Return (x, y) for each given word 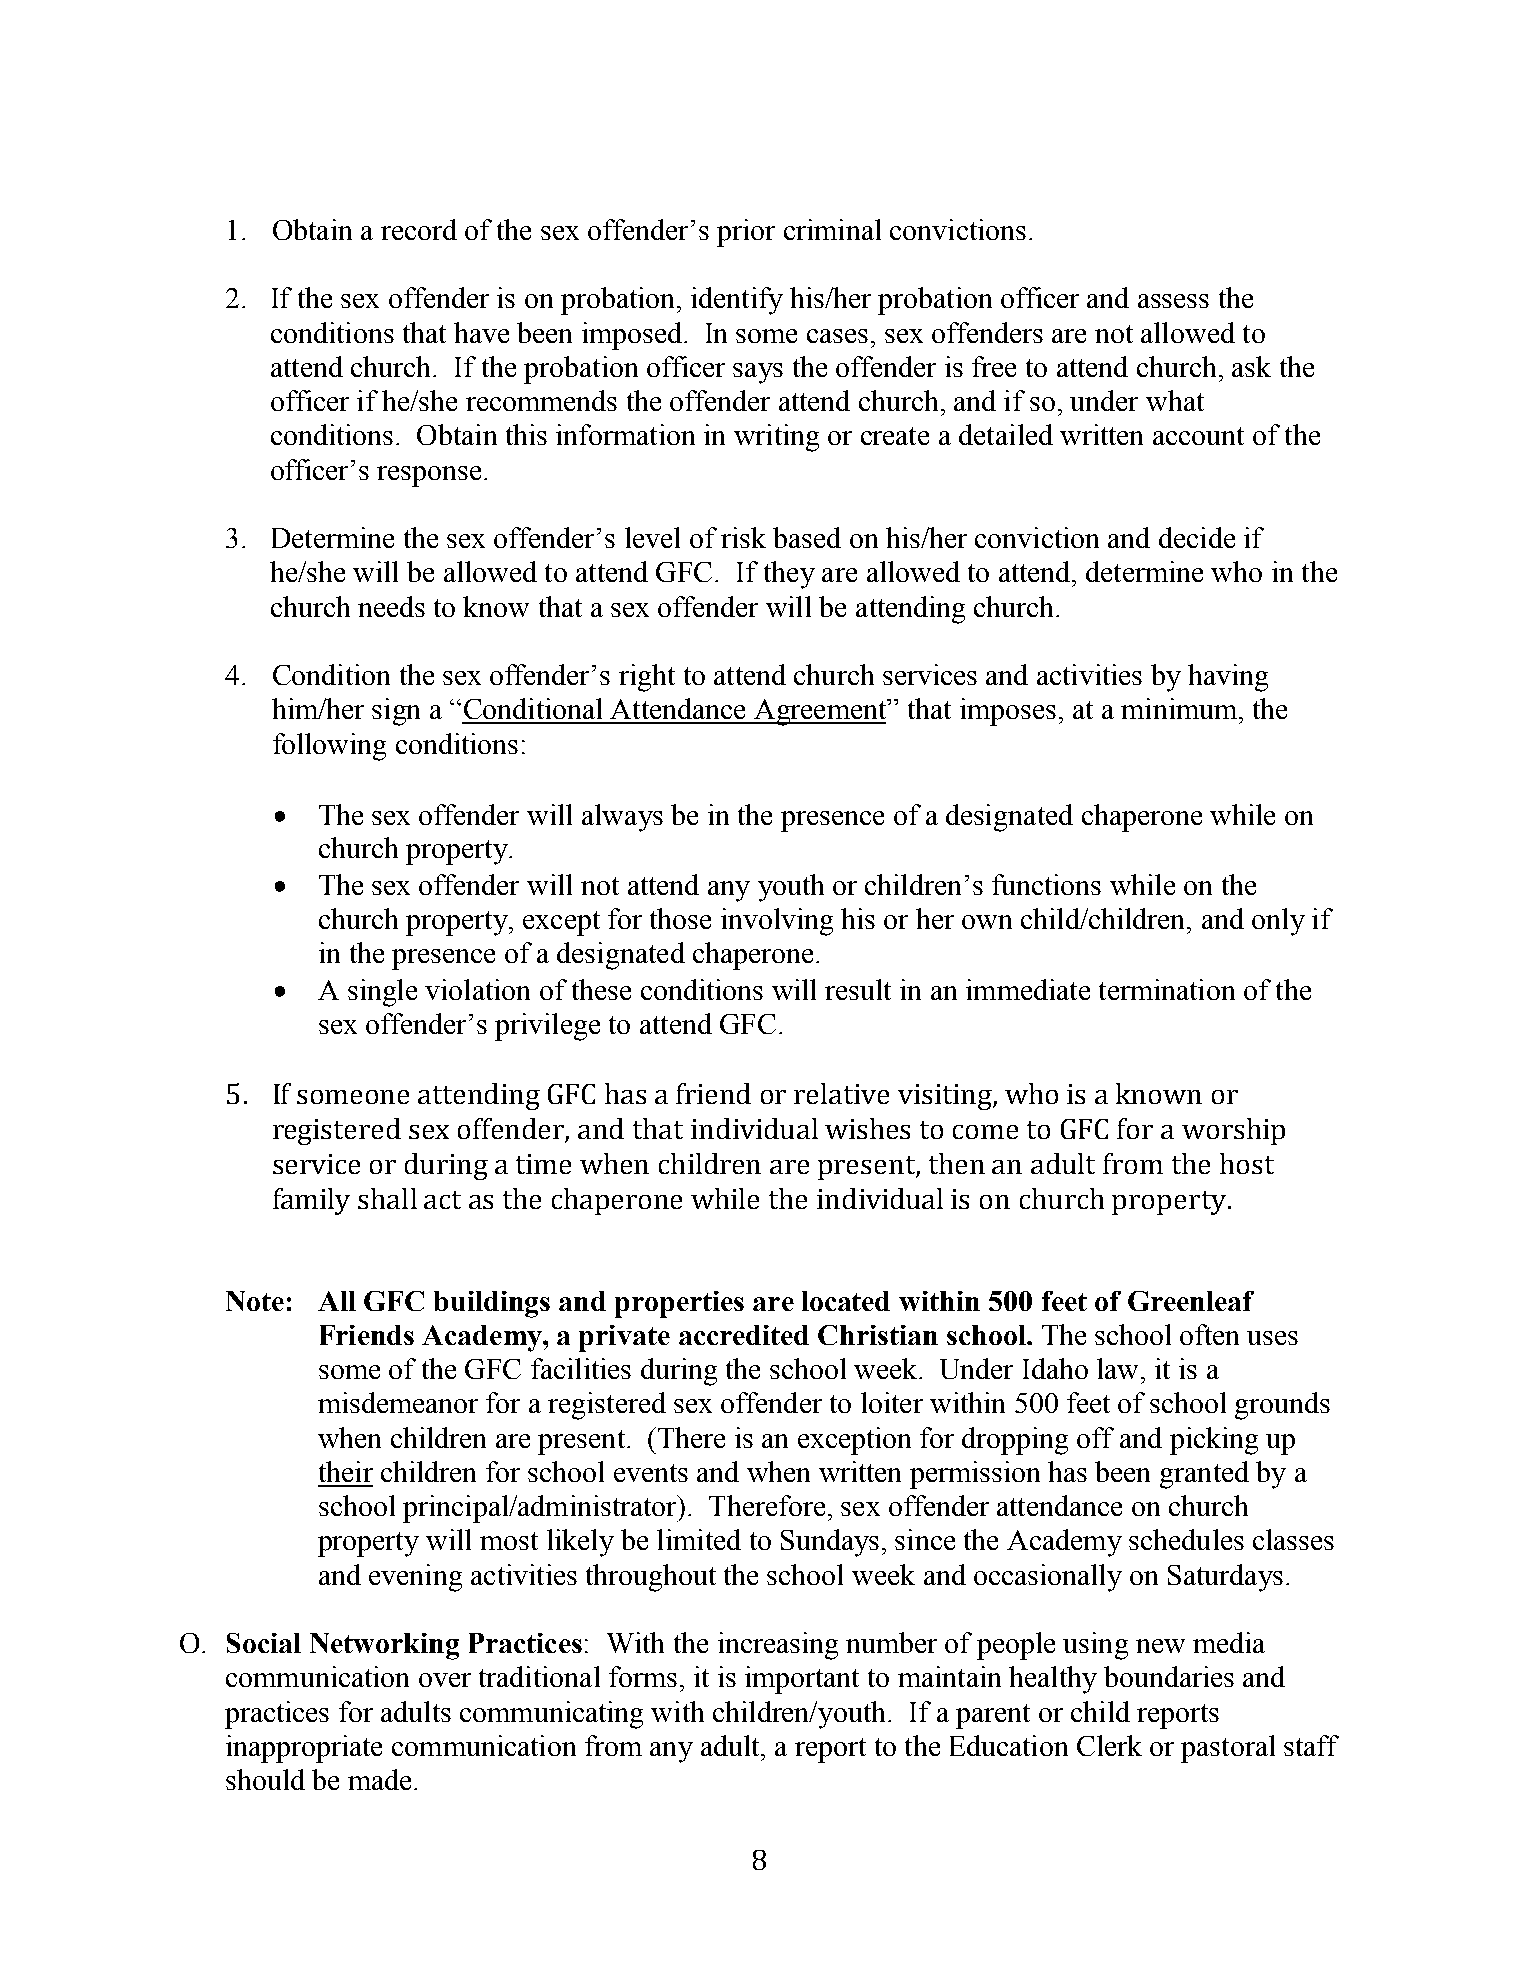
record (419, 229)
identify (737, 301)
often (1209, 1334)
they (789, 575)
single (382, 993)
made (379, 1779)
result (858, 989)
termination (1167, 989)
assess (1173, 301)
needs (391, 606)
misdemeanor (398, 1402)
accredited (744, 1335)
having (1228, 678)
